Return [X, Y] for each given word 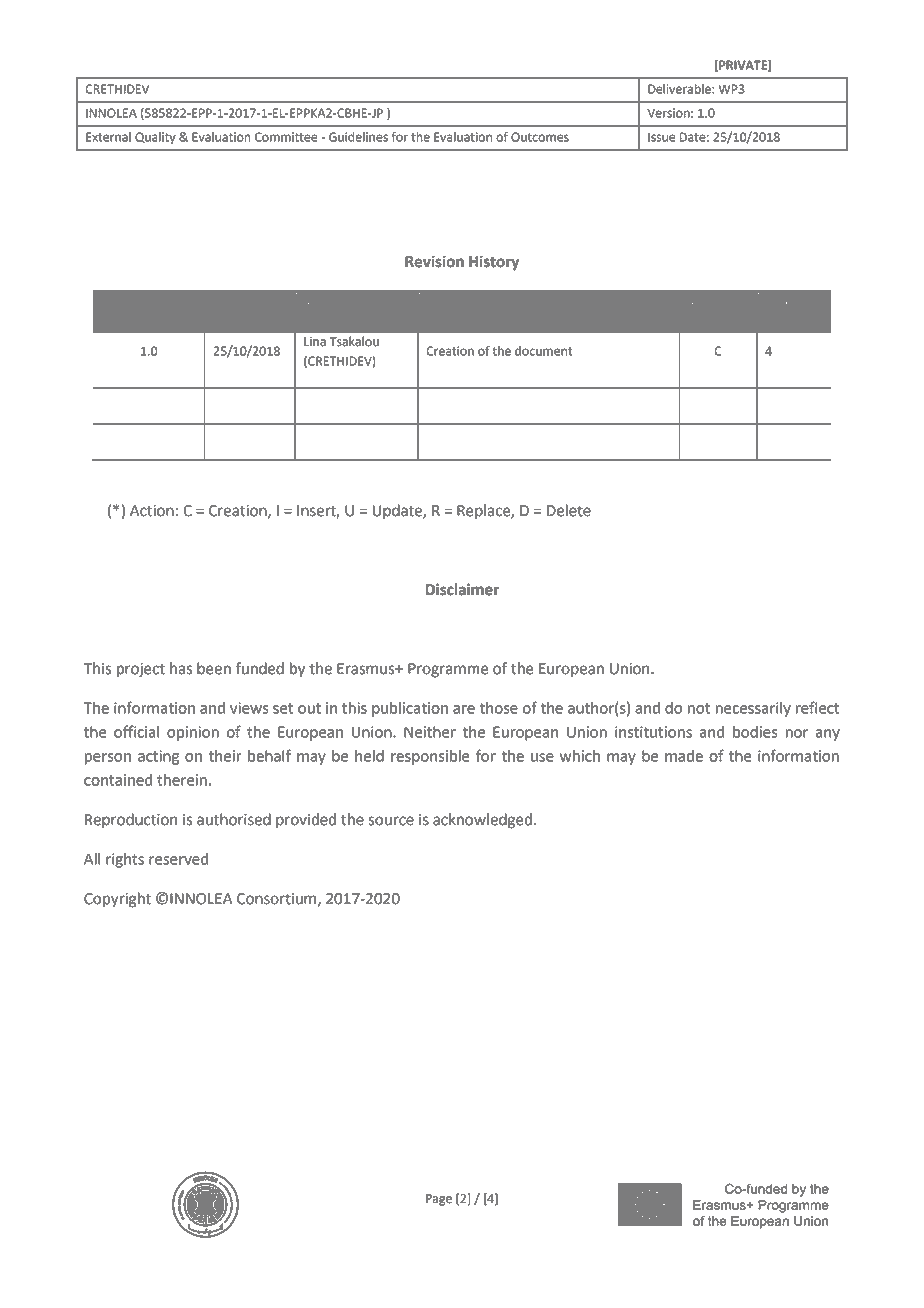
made [684, 756]
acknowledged [482, 821]
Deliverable [680, 89]
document [544, 351]
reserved [178, 859]
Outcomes [540, 137]
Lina [315, 342]
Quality [155, 138]
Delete [569, 510]
